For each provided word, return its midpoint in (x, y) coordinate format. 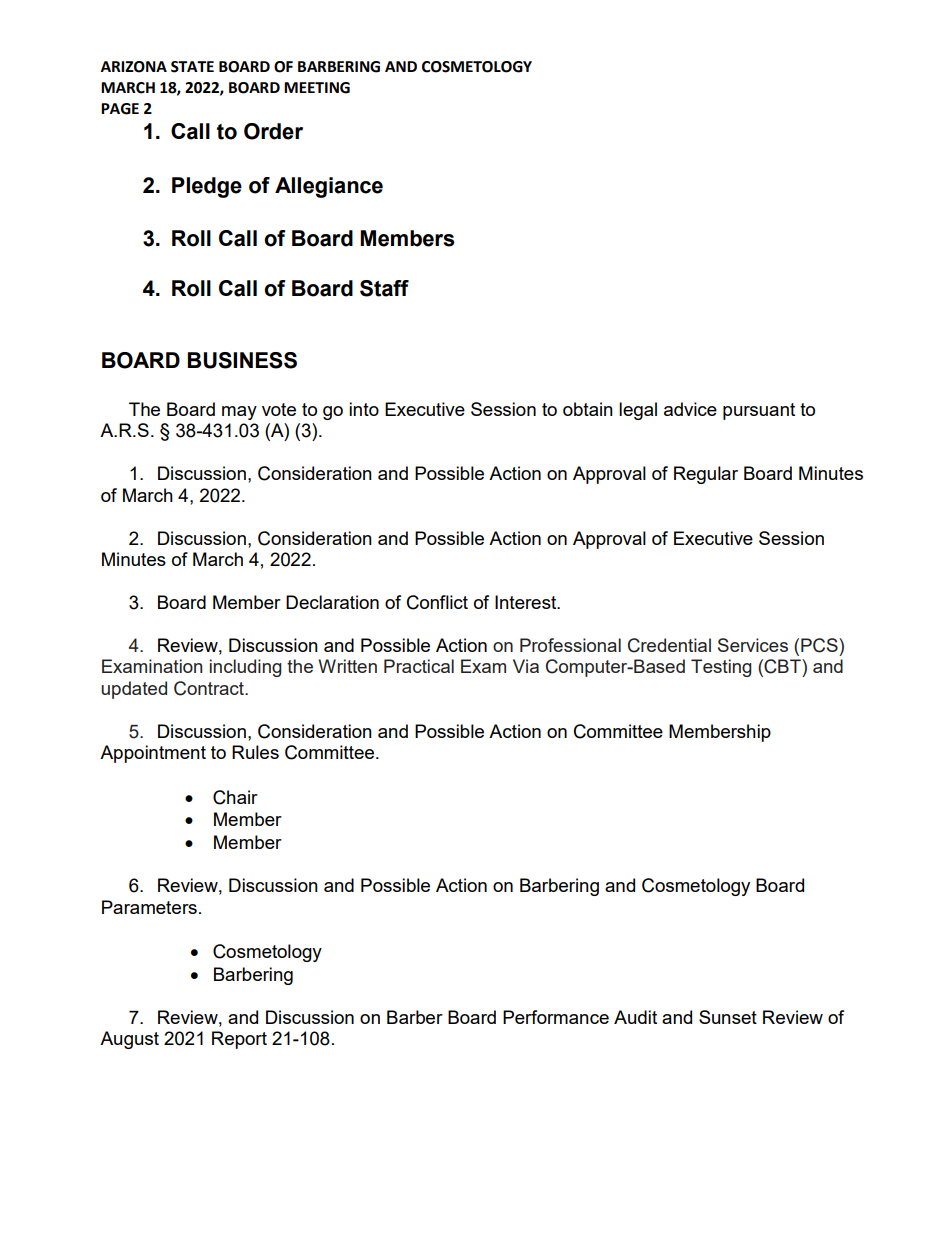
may (239, 413)
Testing (721, 668)
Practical (419, 666)
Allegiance (329, 187)
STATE (192, 67)
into (364, 409)
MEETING (317, 88)
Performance (556, 1017)
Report (239, 1040)
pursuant (759, 411)
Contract (210, 688)
